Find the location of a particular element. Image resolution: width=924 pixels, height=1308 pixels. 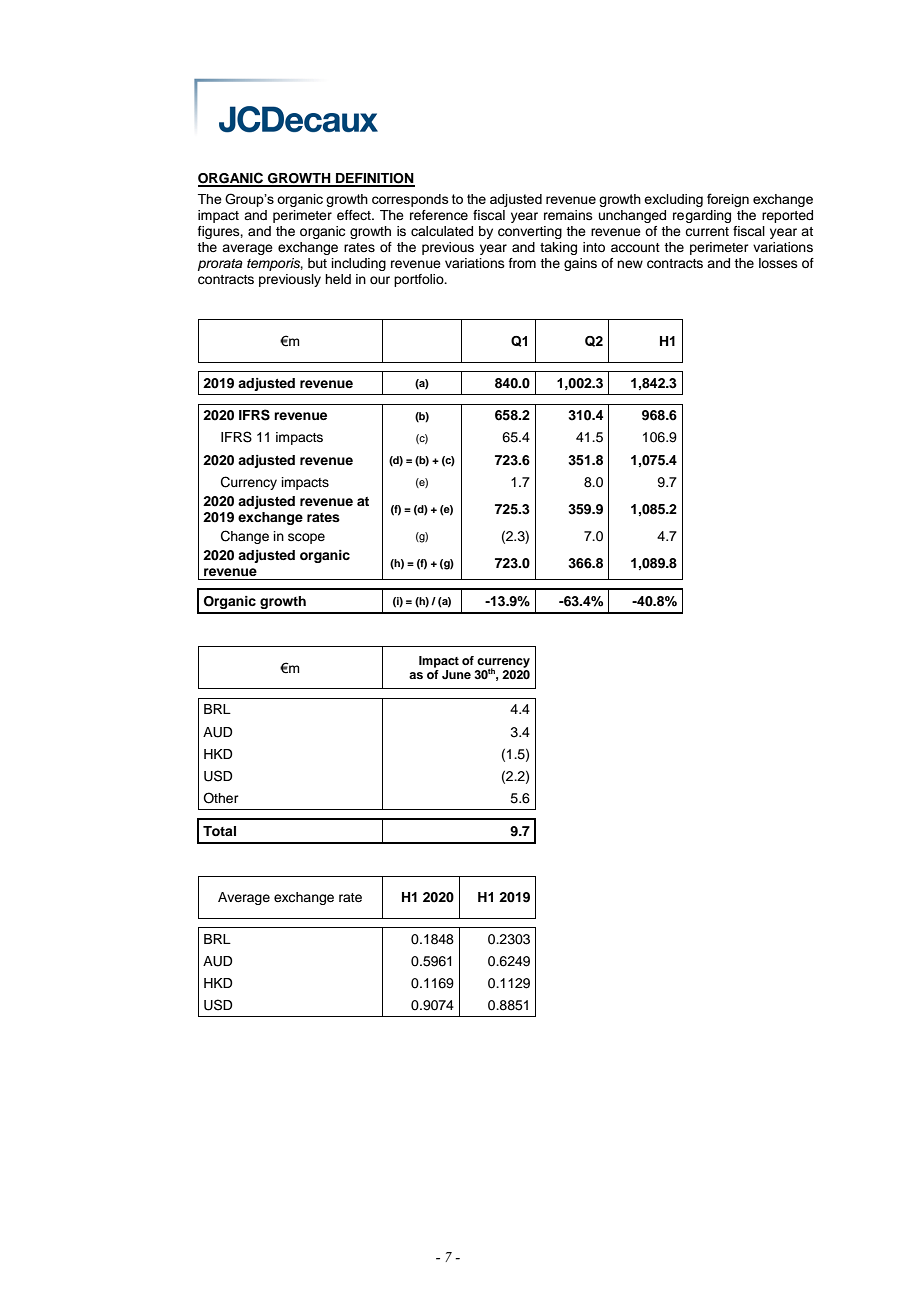

scope is located at coordinates (306, 538).
